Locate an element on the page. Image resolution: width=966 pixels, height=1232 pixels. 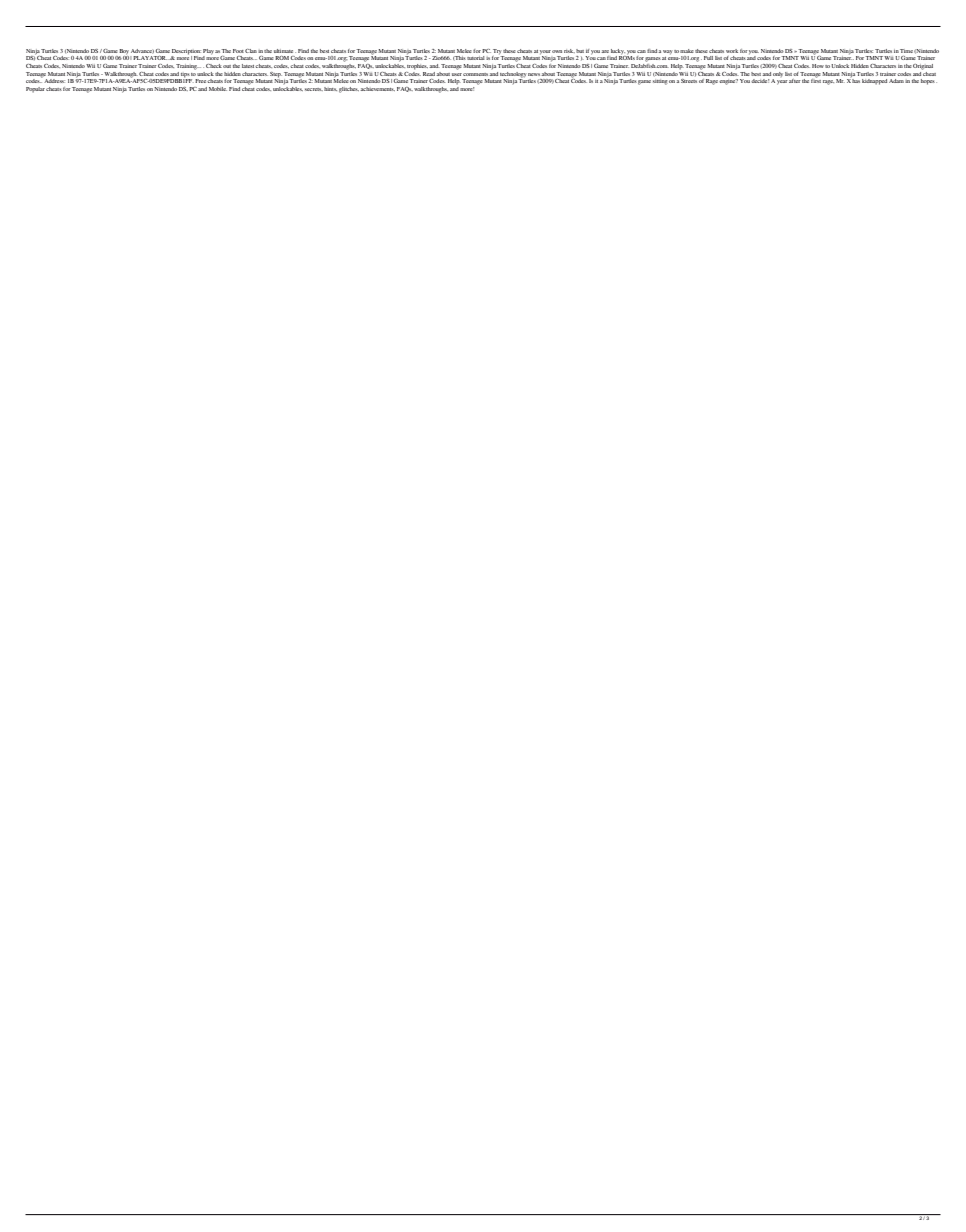
How is located at coordinates (818, 66).
